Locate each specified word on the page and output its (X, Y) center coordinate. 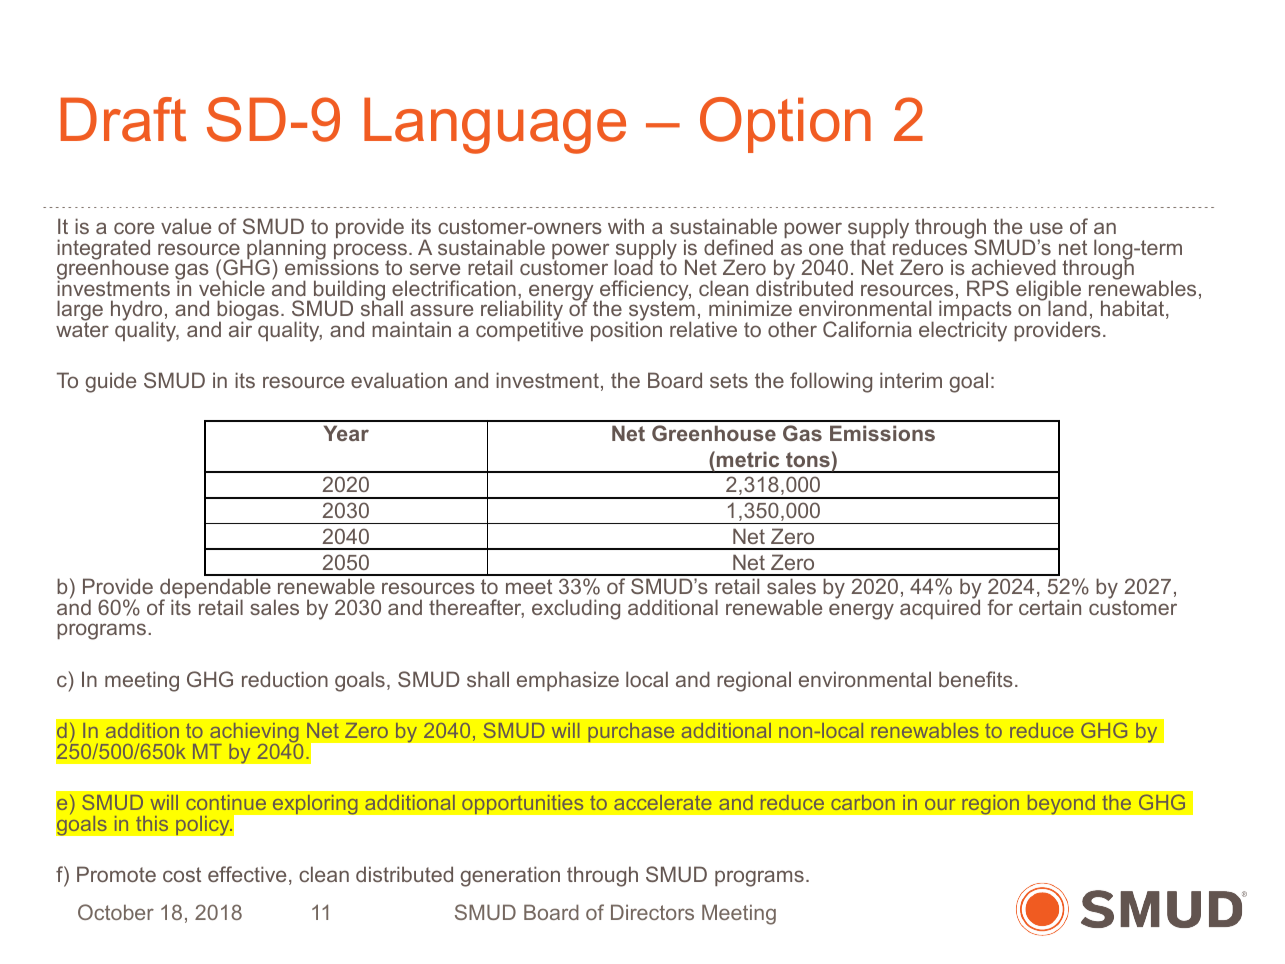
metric (748, 459)
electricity (963, 331)
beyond (1061, 804)
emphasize (568, 681)
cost (182, 874)
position (626, 330)
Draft (123, 119)
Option (785, 125)
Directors (652, 912)
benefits (976, 679)
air (240, 328)
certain (1050, 607)
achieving (255, 734)
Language (495, 125)
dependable (215, 589)
